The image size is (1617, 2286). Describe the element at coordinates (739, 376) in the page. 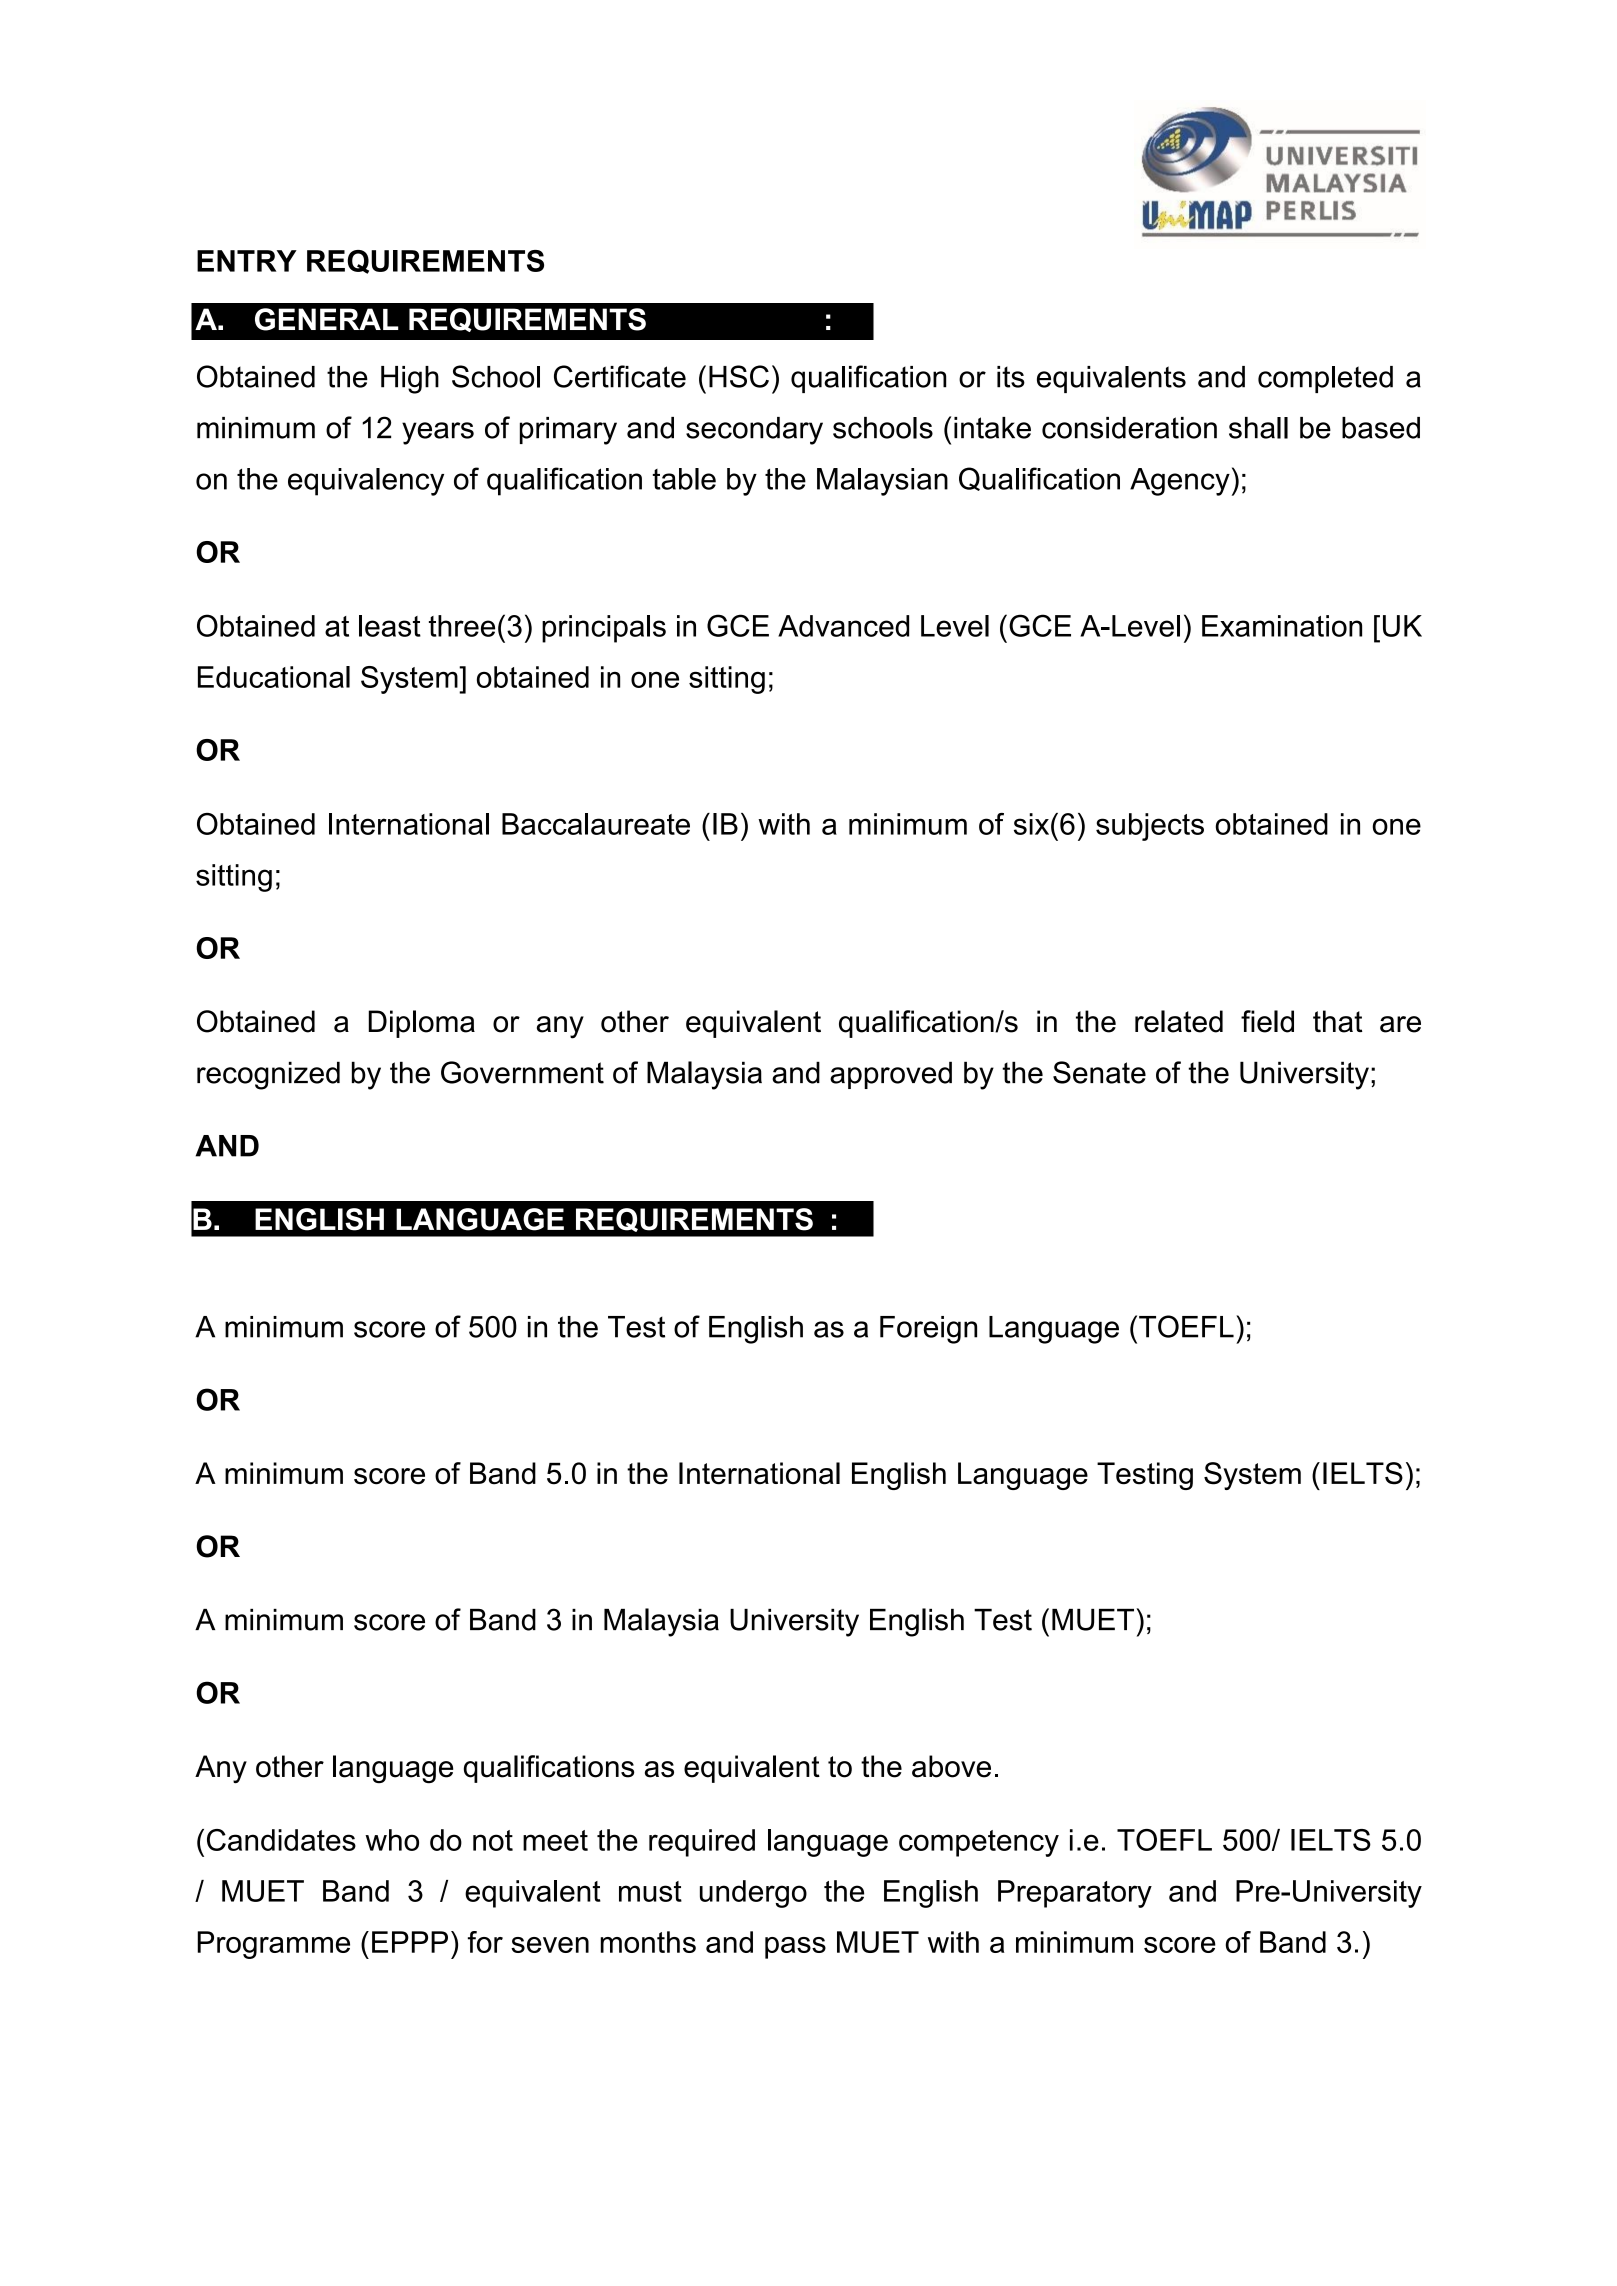

I see `HSC` at that location.
